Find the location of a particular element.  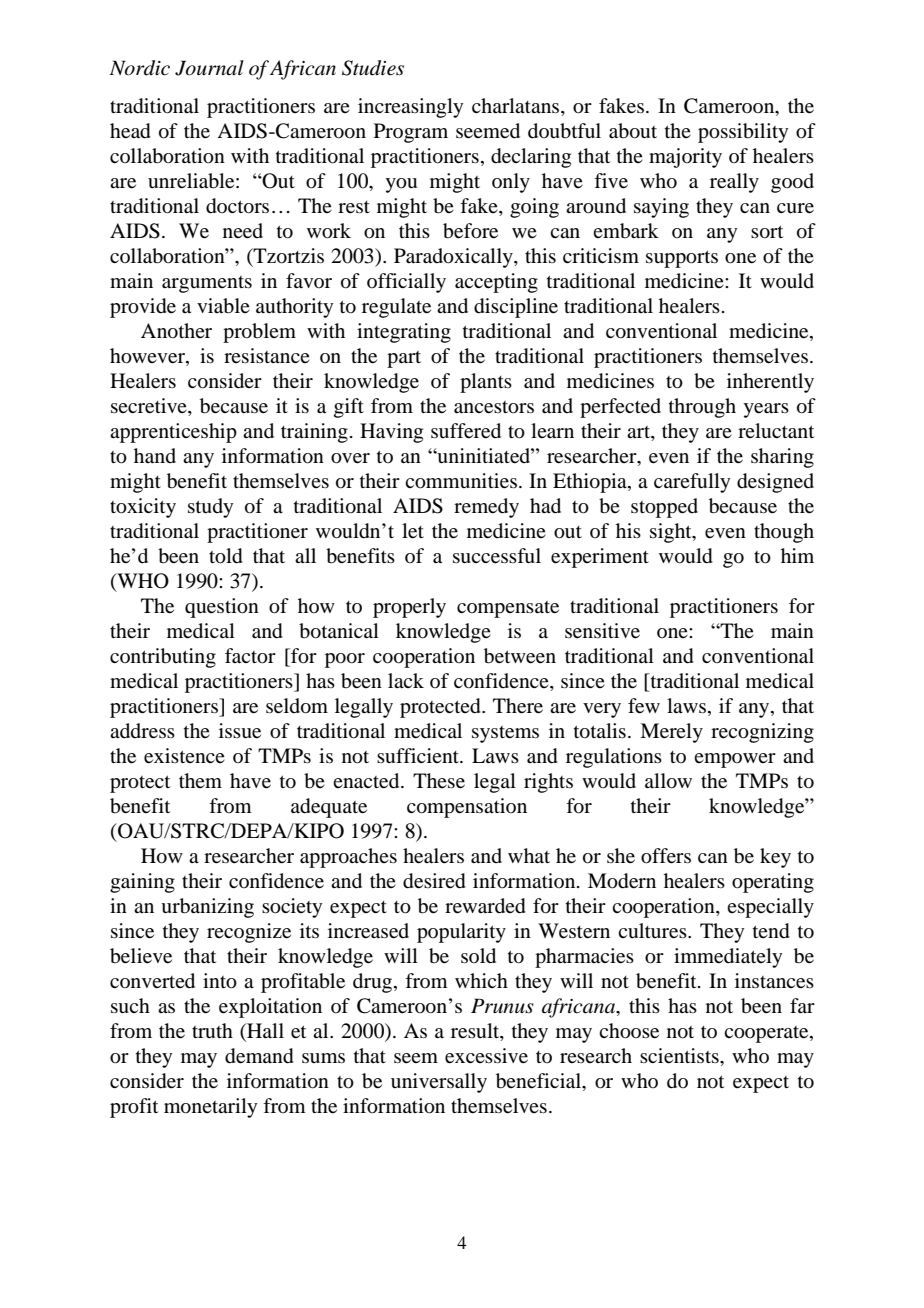

possibility is located at coordinates (743, 133).
